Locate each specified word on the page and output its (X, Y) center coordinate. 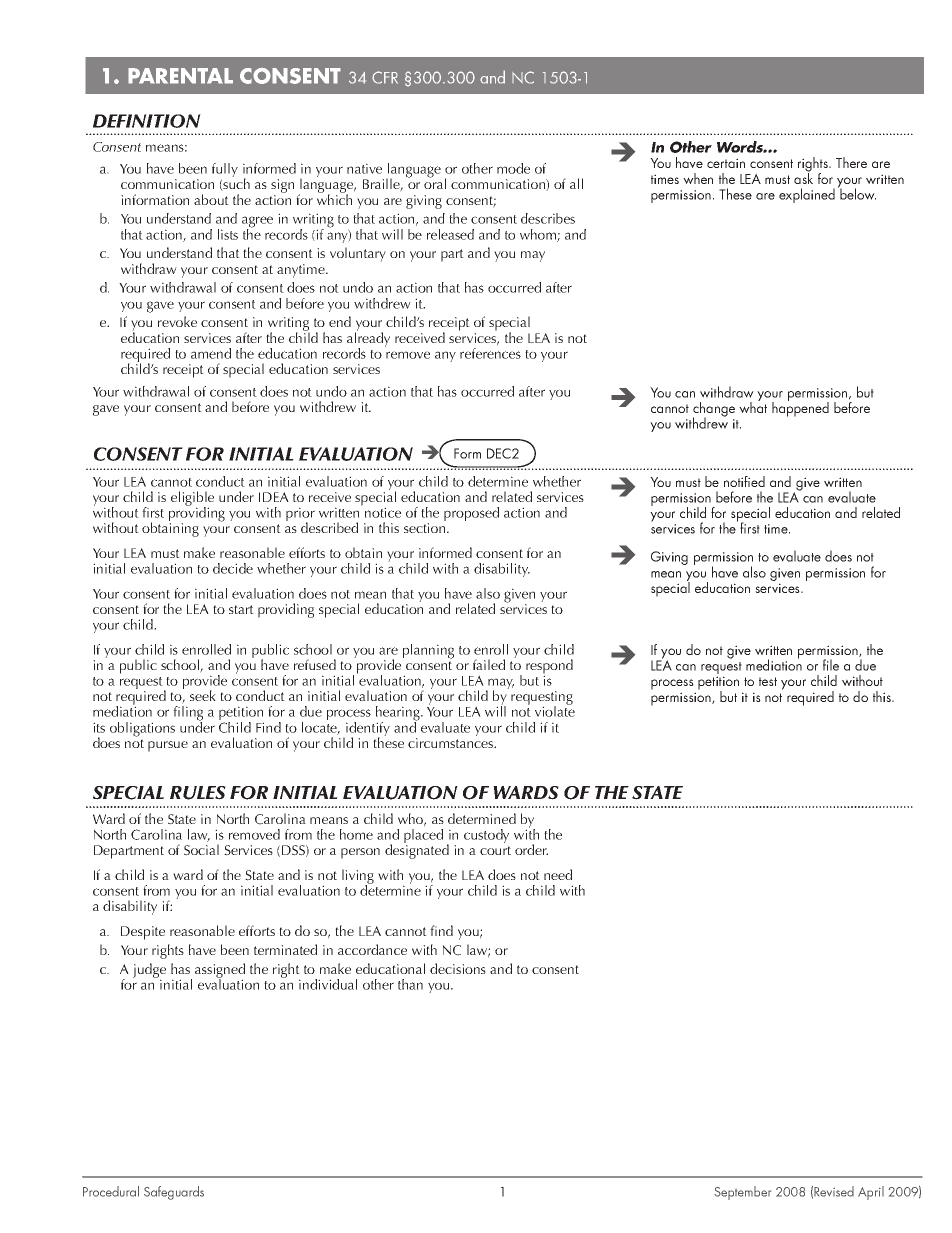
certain (726, 163)
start (241, 609)
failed (489, 664)
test (768, 681)
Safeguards (174, 1193)
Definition (147, 121)
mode (513, 168)
